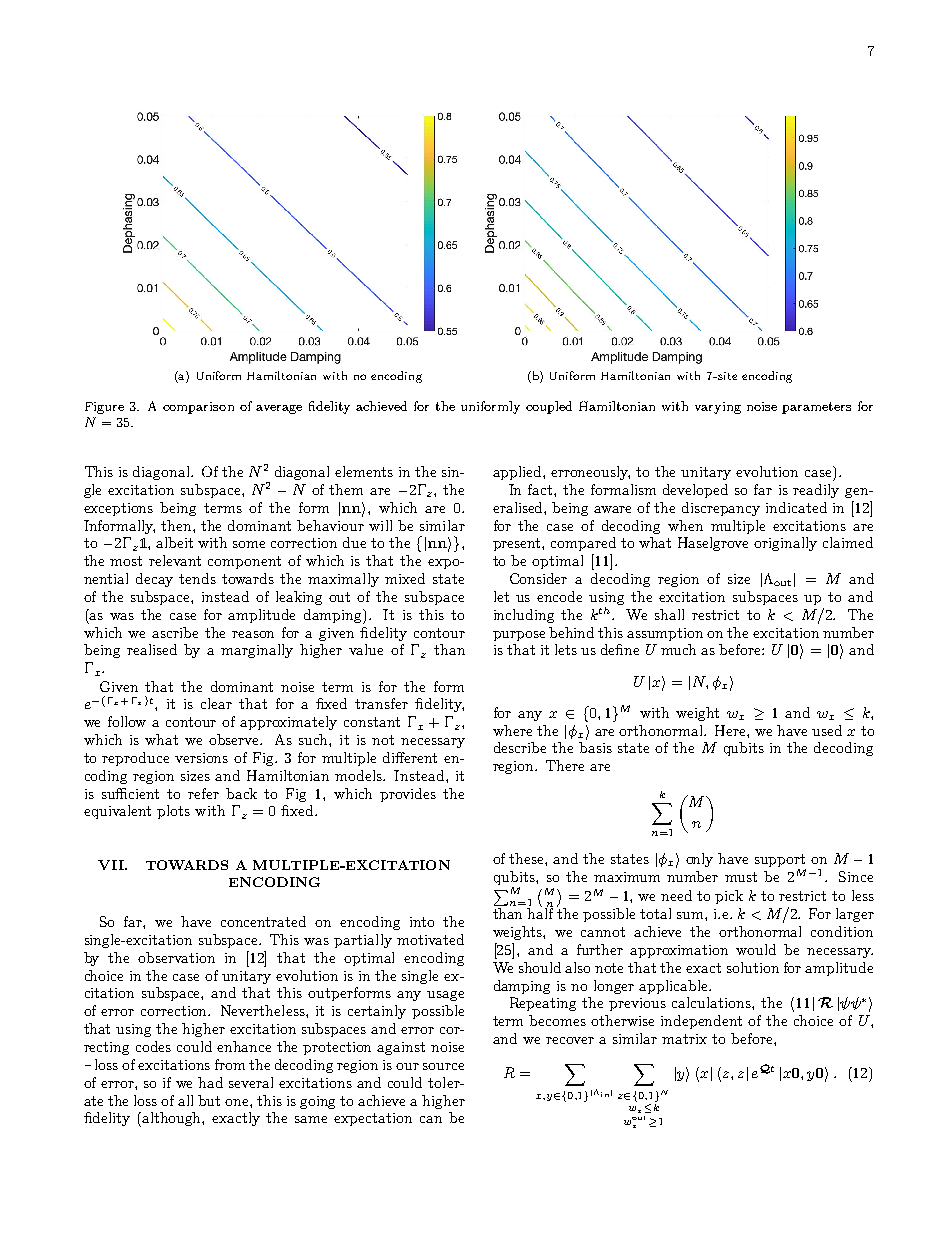 This screenshot has width=952, height=1233. I want to click on coupled, so click(549, 407).
